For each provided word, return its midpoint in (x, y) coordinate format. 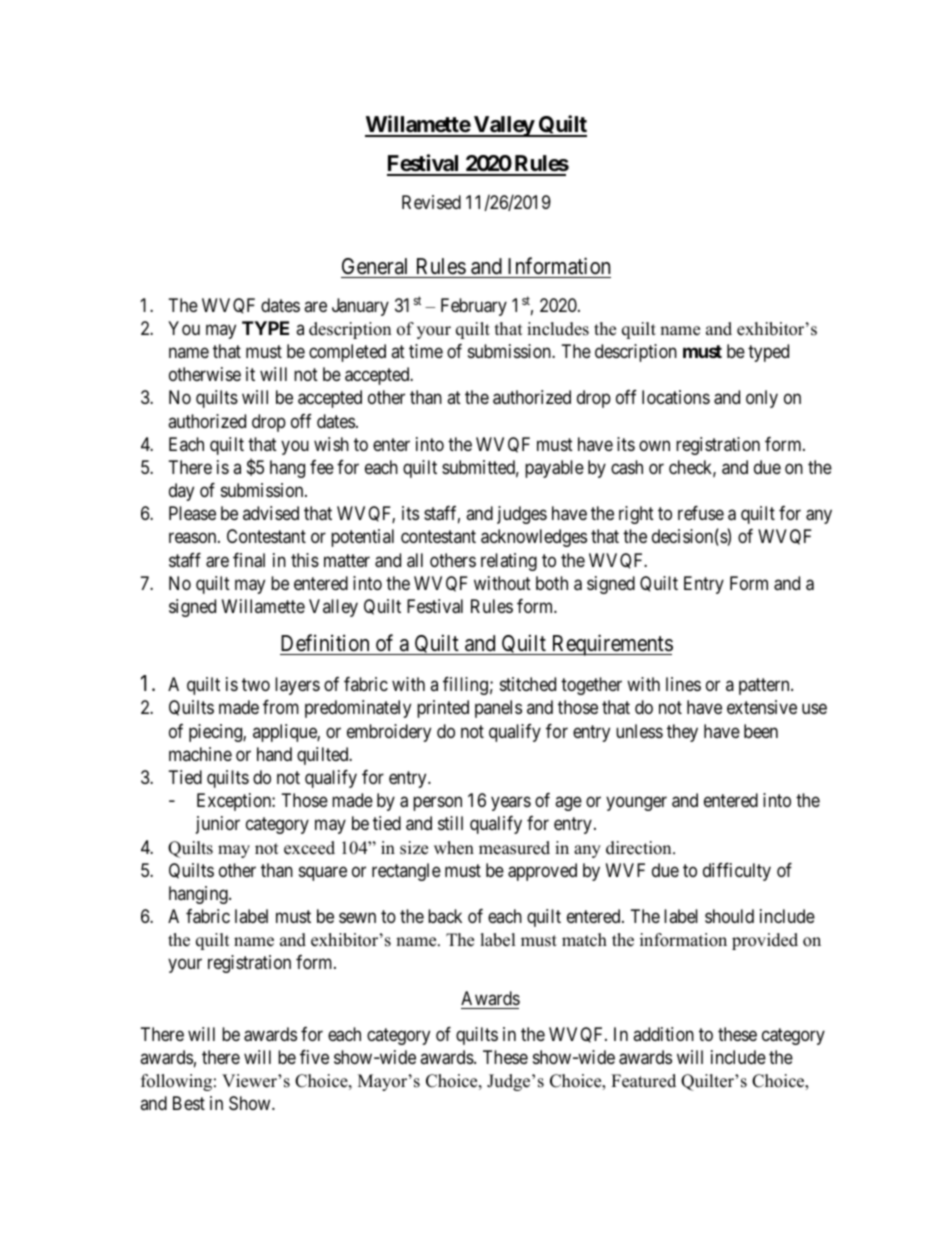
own (654, 445)
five (314, 1057)
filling (465, 686)
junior (218, 825)
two (256, 684)
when (454, 848)
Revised (431, 202)
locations (676, 397)
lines (683, 684)
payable (554, 469)
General (376, 268)
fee (322, 467)
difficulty (737, 872)
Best (189, 1103)
